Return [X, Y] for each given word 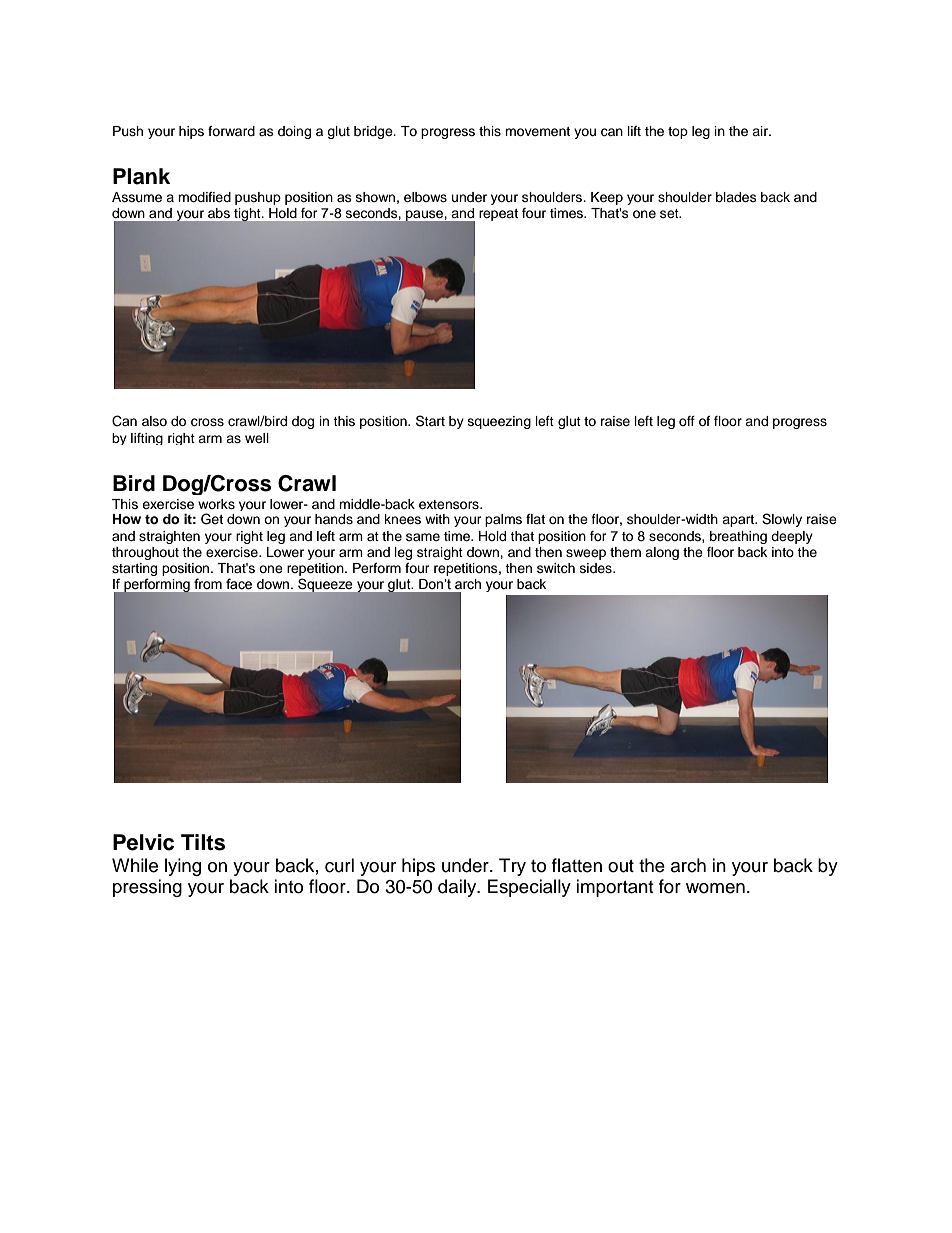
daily [458, 888]
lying [183, 867]
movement [537, 131]
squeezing [499, 422]
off [687, 421]
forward [231, 131]
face [239, 584]
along [662, 553]
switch [556, 568]
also [154, 421]
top [678, 133]
